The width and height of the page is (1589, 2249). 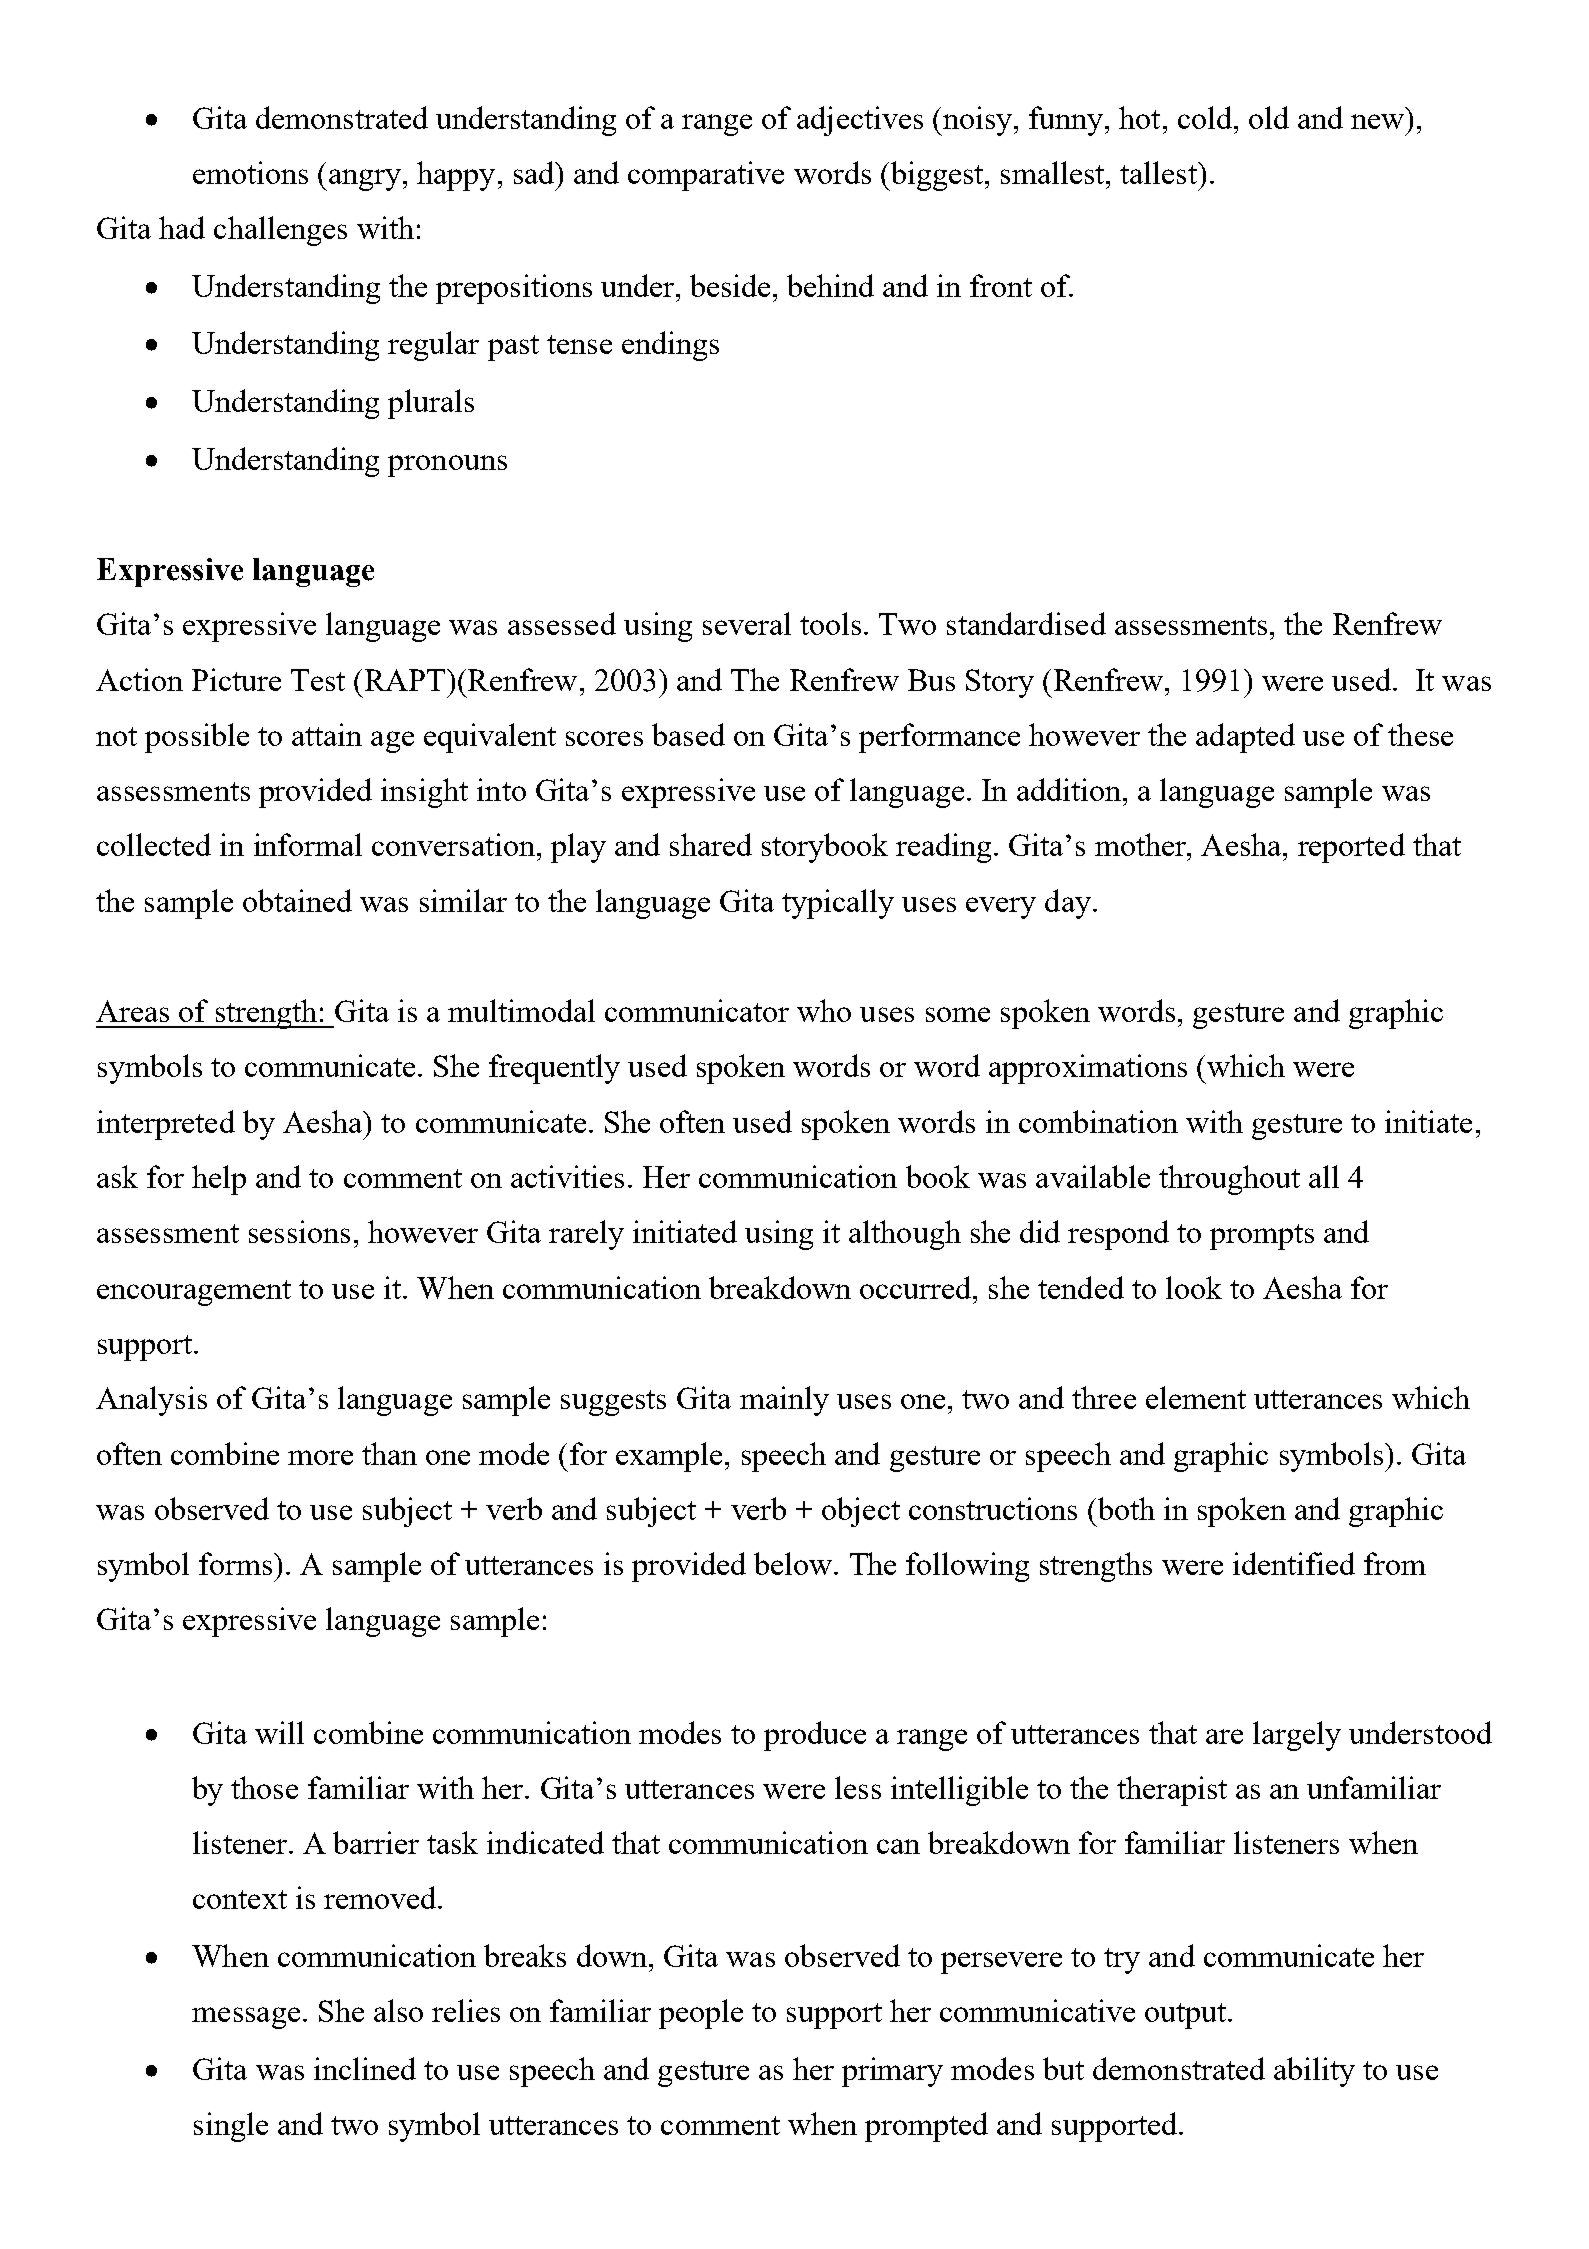 I want to click on people, so click(x=701, y=2014).
